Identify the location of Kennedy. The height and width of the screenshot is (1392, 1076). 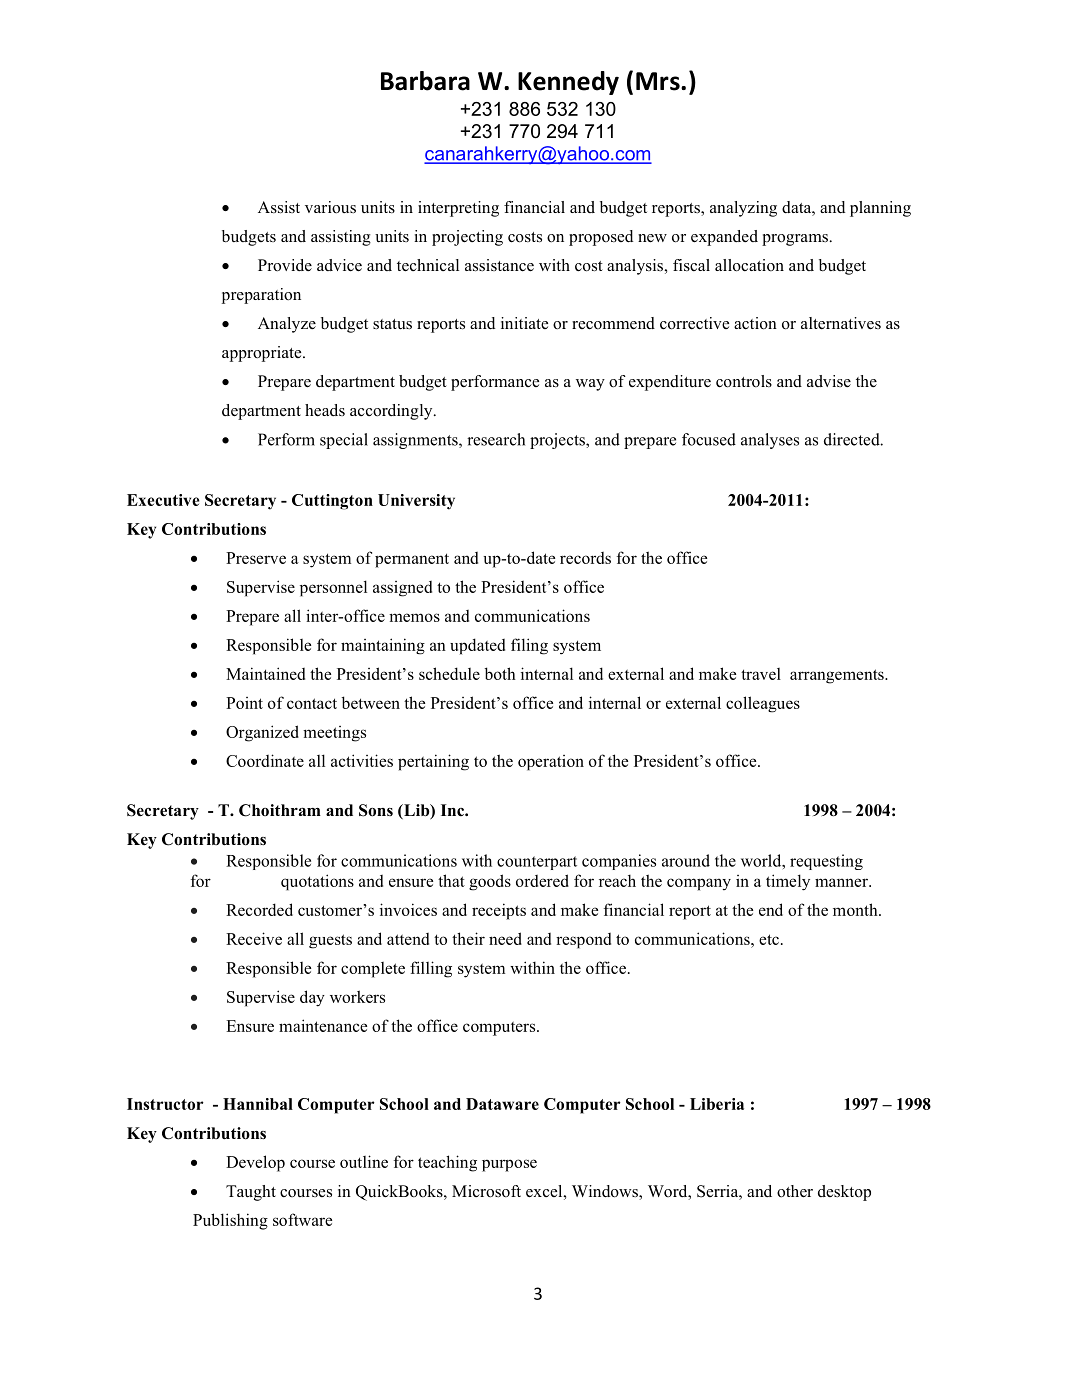
(568, 83).
